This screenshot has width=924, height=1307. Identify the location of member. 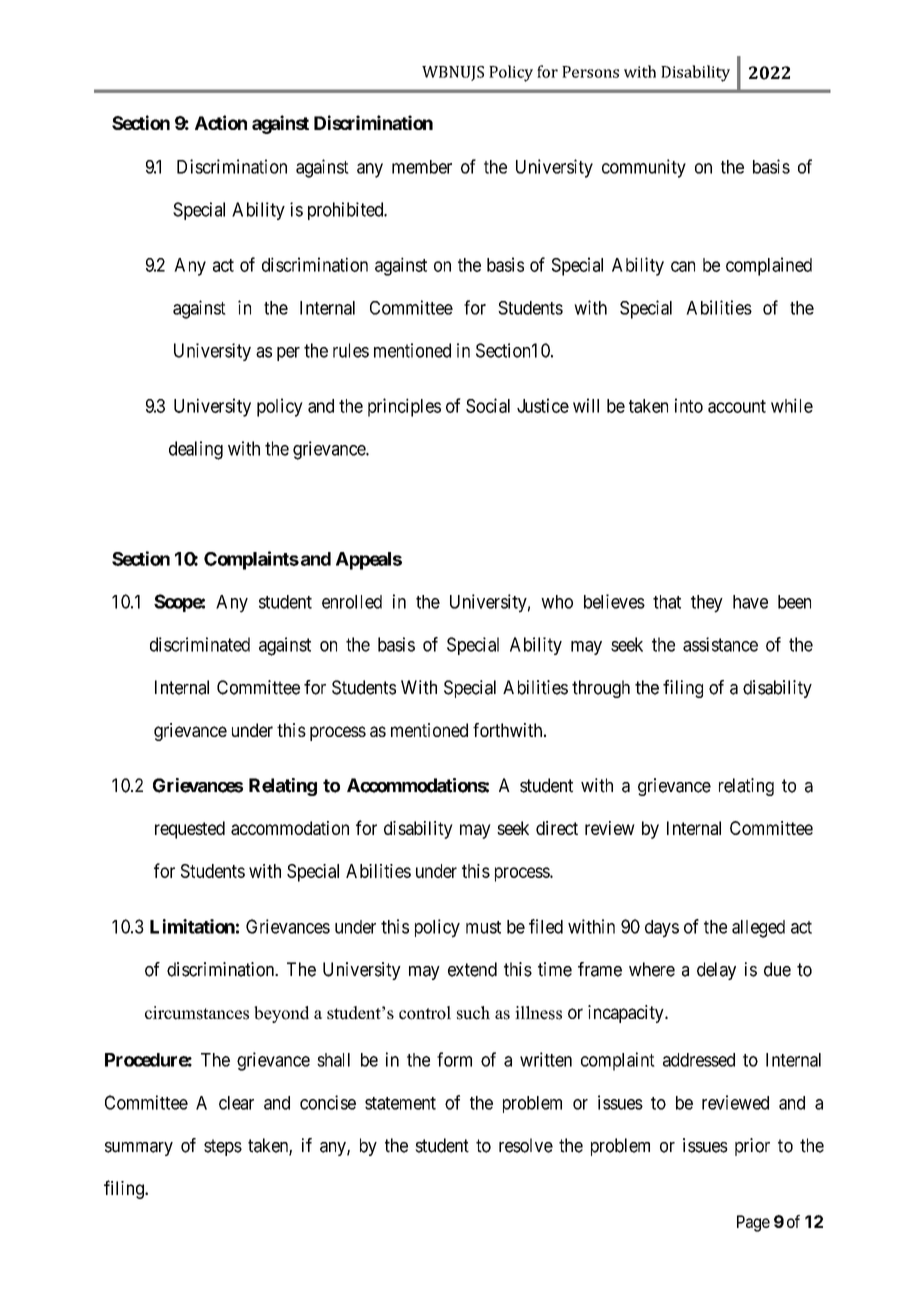
(422, 167).
